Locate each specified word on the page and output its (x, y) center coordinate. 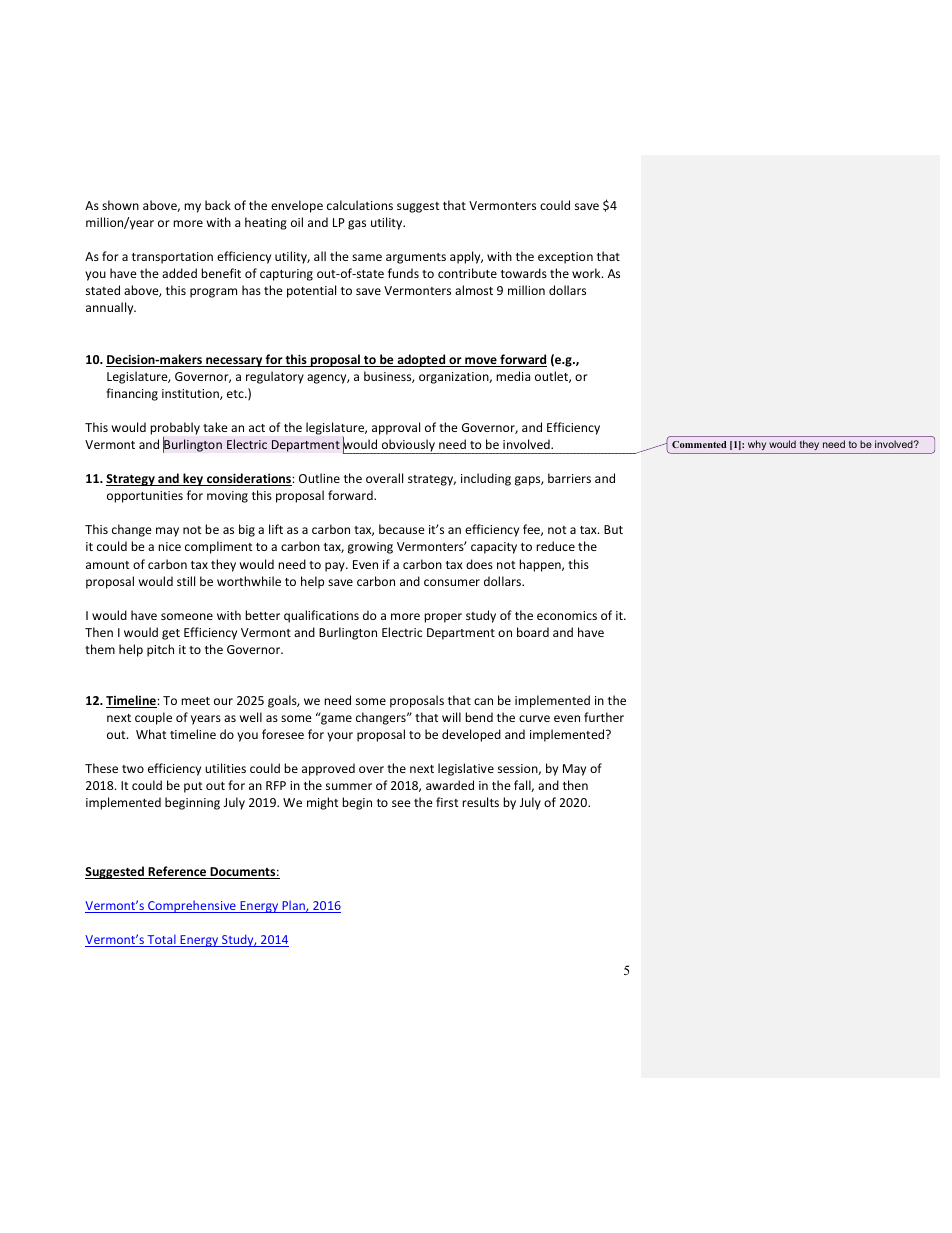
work (587, 273)
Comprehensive (192, 906)
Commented (699, 444)
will (451, 717)
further (604, 717)
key (193, 479)
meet (195, 701)
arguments (416, 258)
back (218, 205)
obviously (408, 446)
